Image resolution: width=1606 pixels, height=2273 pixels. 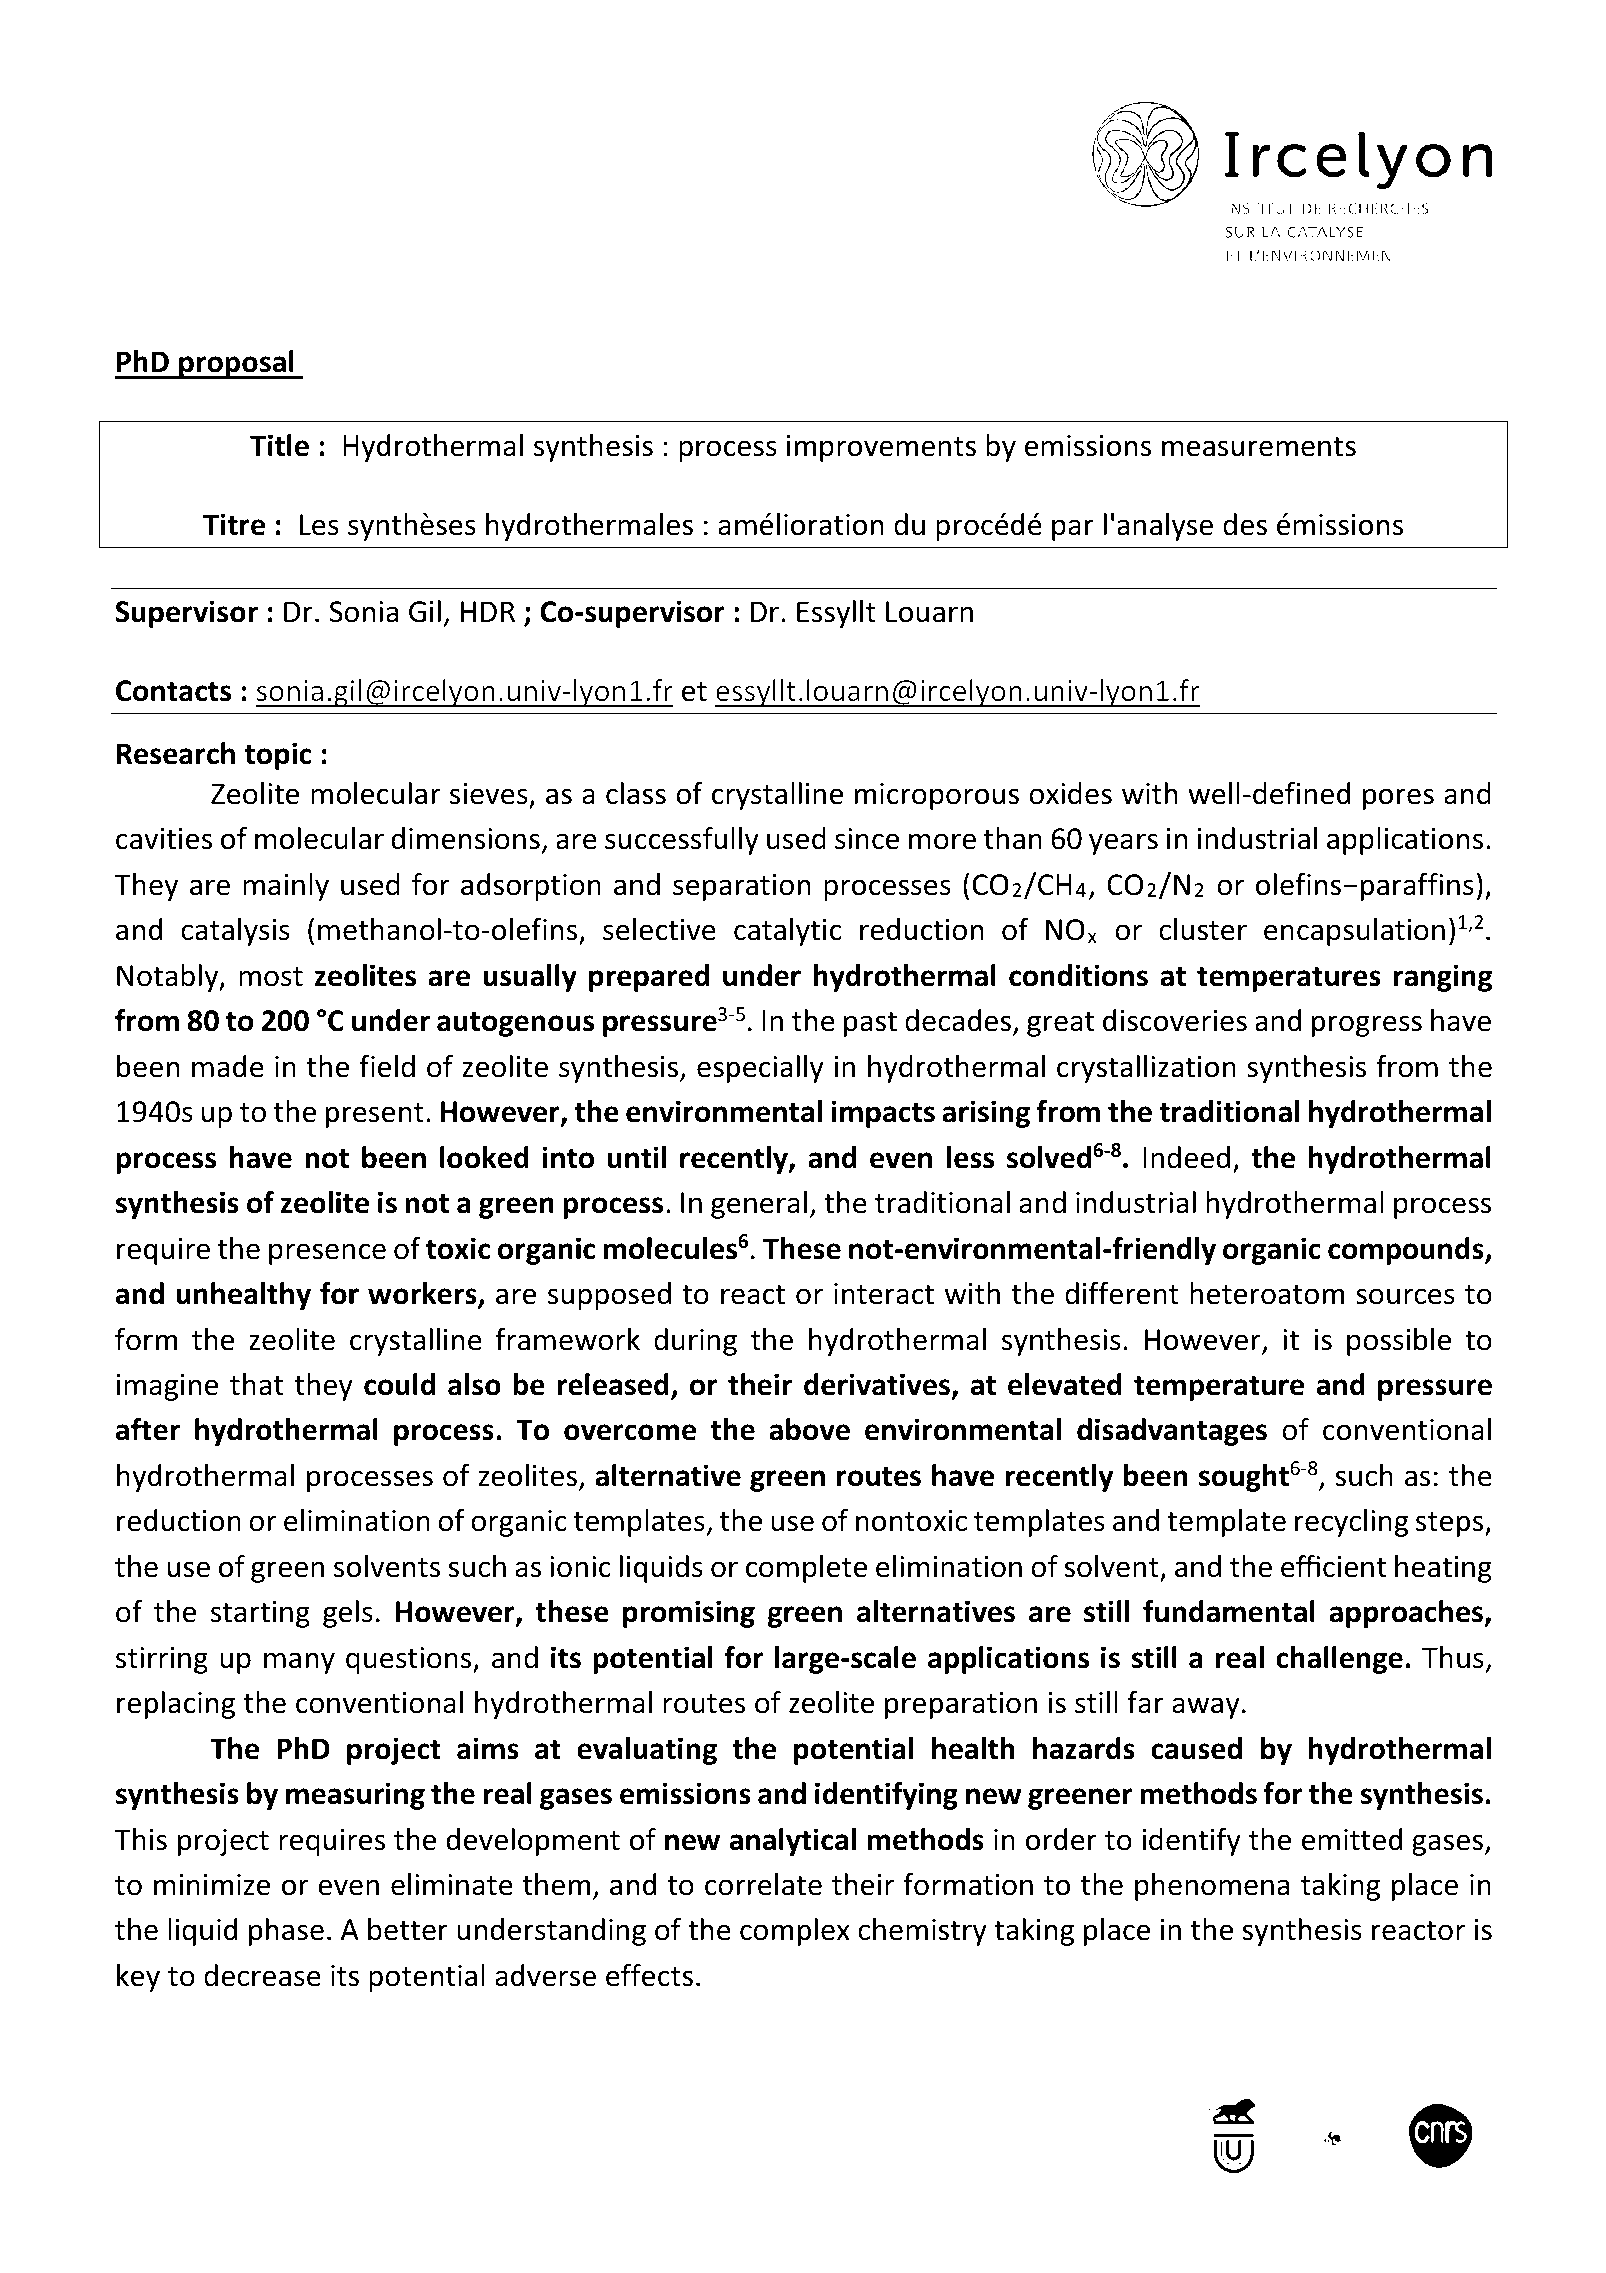 What do you see at coordinates (1172, 1432) in the screenshot?
I see `disadvantages` at bounding box center [1172, 1432].
